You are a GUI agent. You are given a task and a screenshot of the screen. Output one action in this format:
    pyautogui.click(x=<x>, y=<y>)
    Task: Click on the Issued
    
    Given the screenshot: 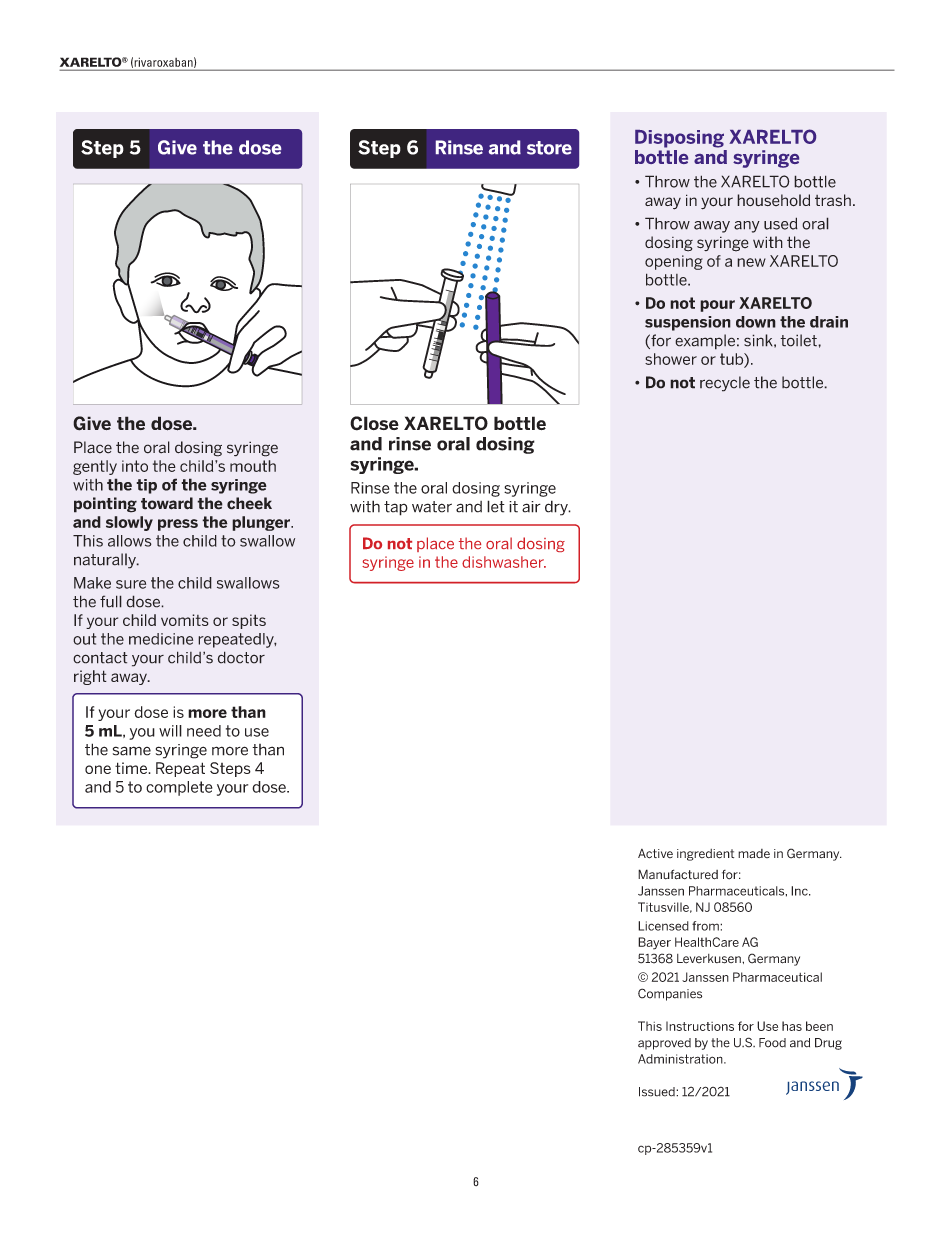 What is the action you would take?
    pyautogui.click(x=658, y=1092)
